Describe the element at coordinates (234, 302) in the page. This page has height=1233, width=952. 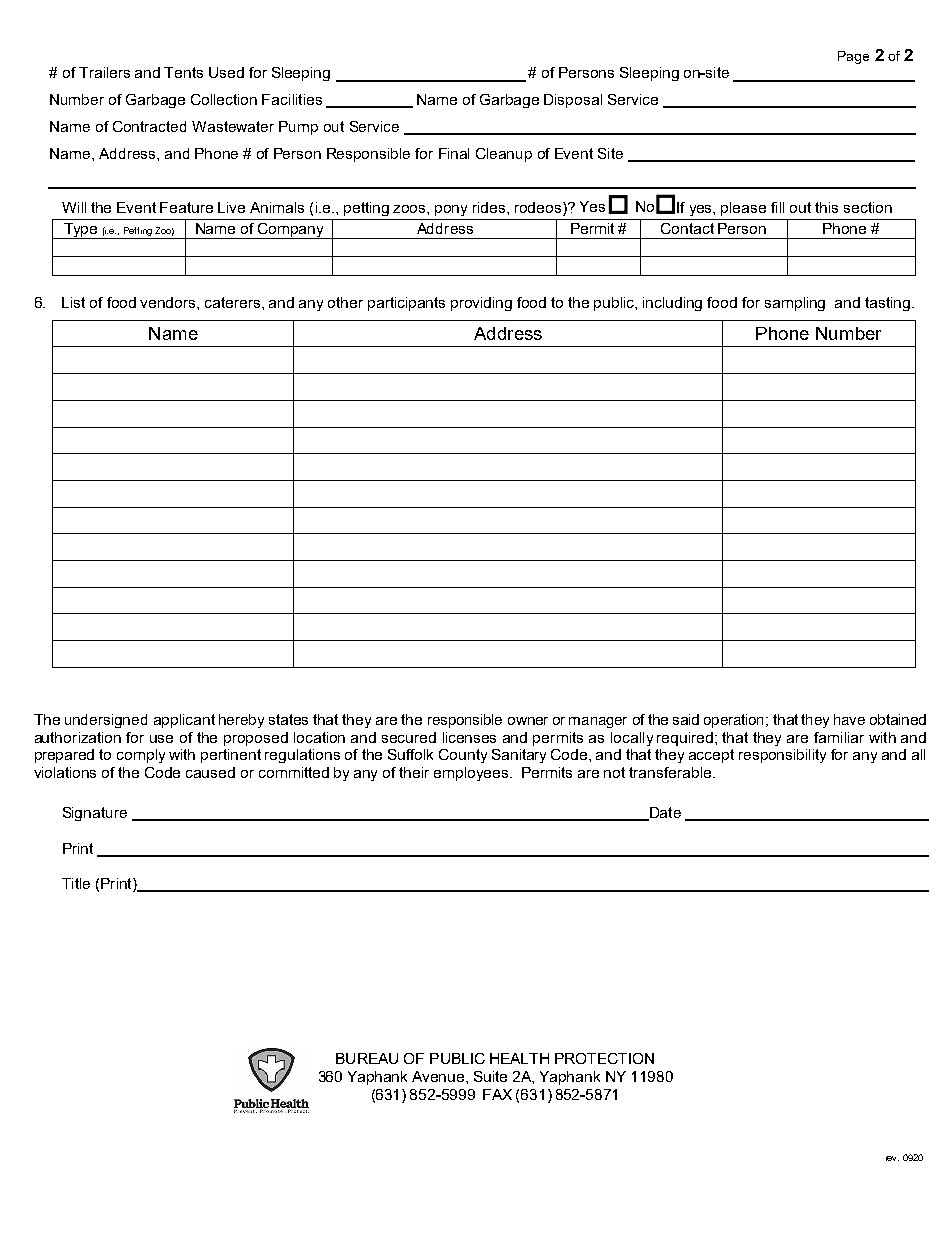
I see `caterers` at that location.
